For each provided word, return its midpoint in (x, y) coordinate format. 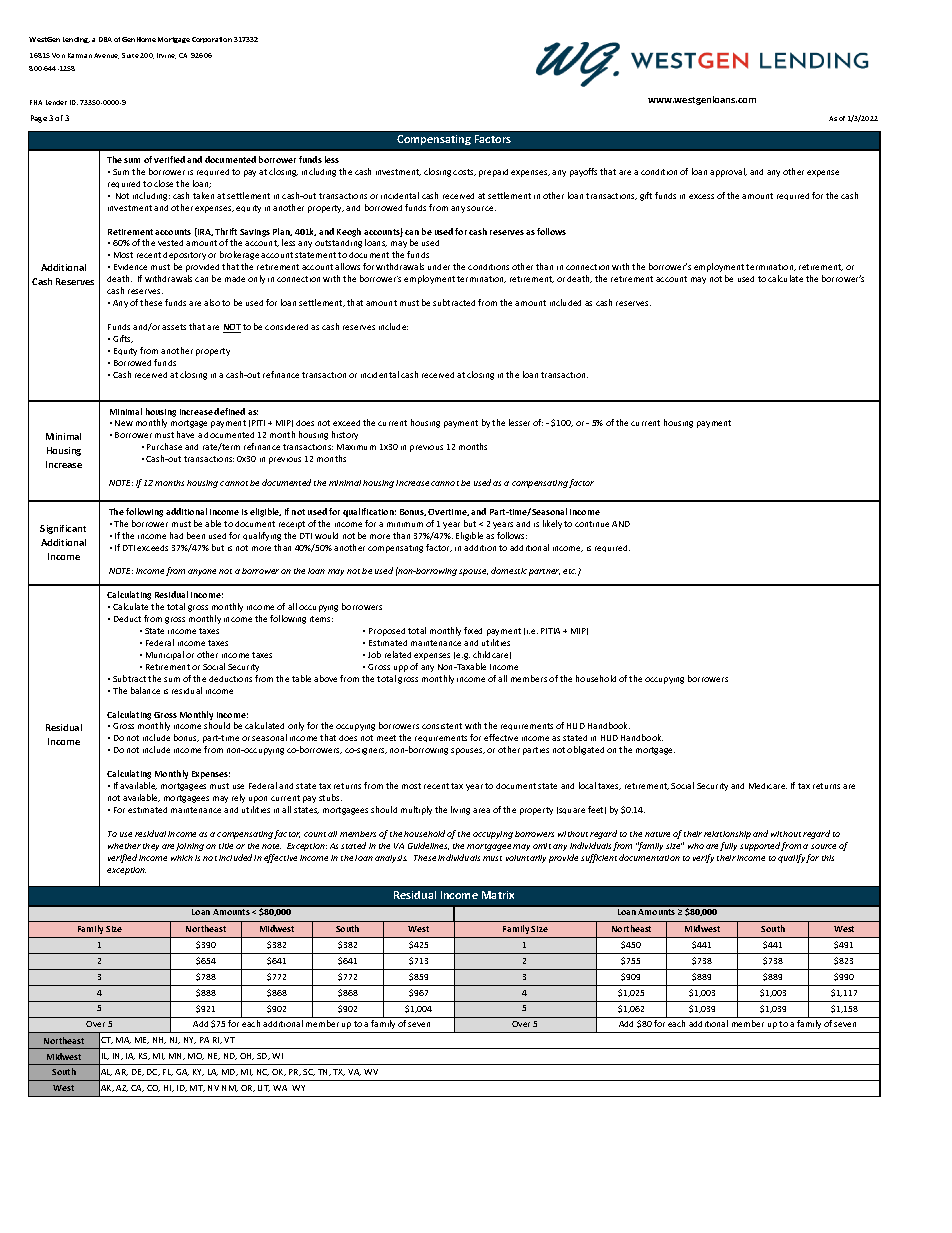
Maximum (356, 447)
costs (464, 172)
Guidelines (428, 846)
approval (728, 172)
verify (703, 858)
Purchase (164, 446)
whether (124, 846)
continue (592, 524)
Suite (130, 55)
